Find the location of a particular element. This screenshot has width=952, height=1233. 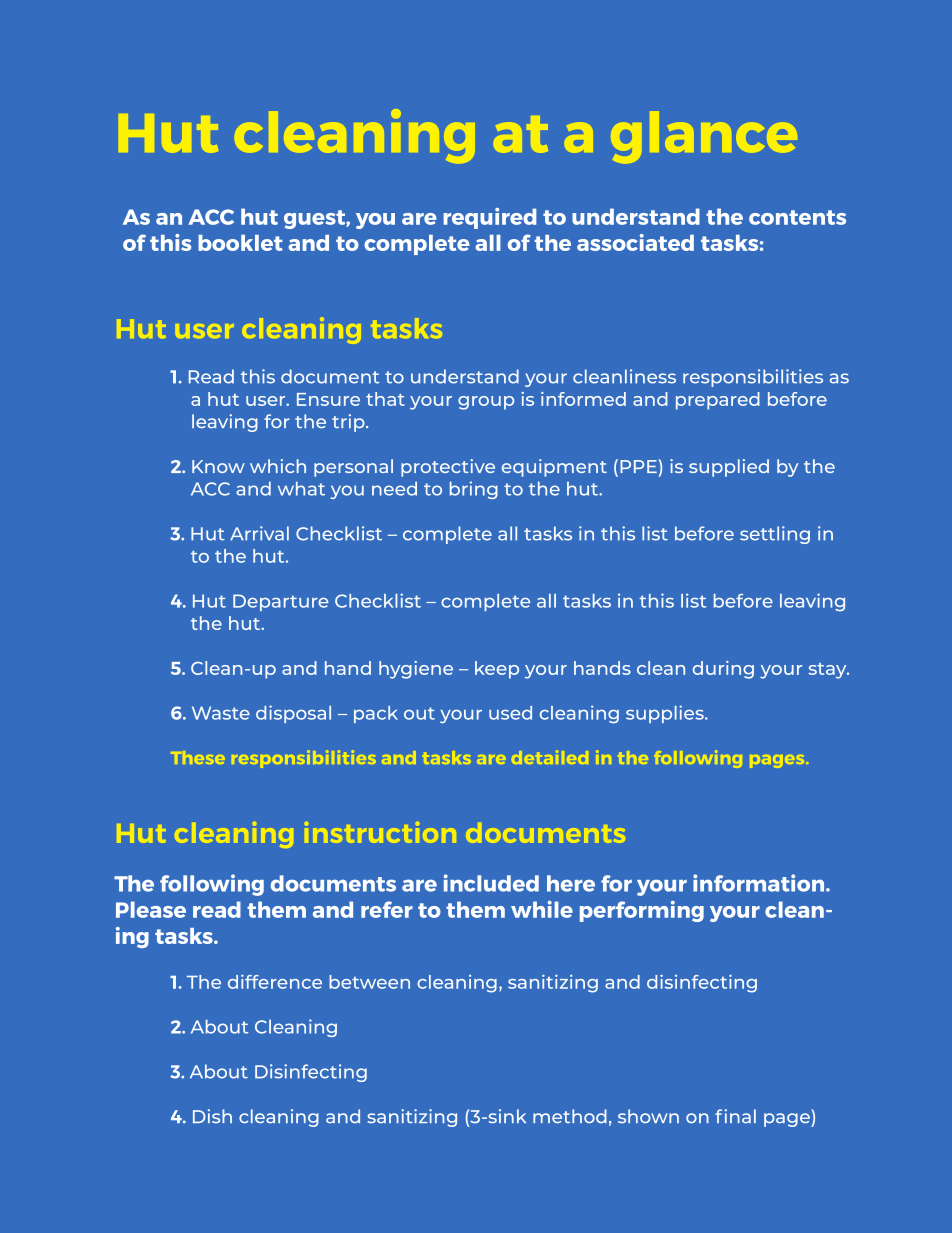

method is located at coordinates (570, 1116).
